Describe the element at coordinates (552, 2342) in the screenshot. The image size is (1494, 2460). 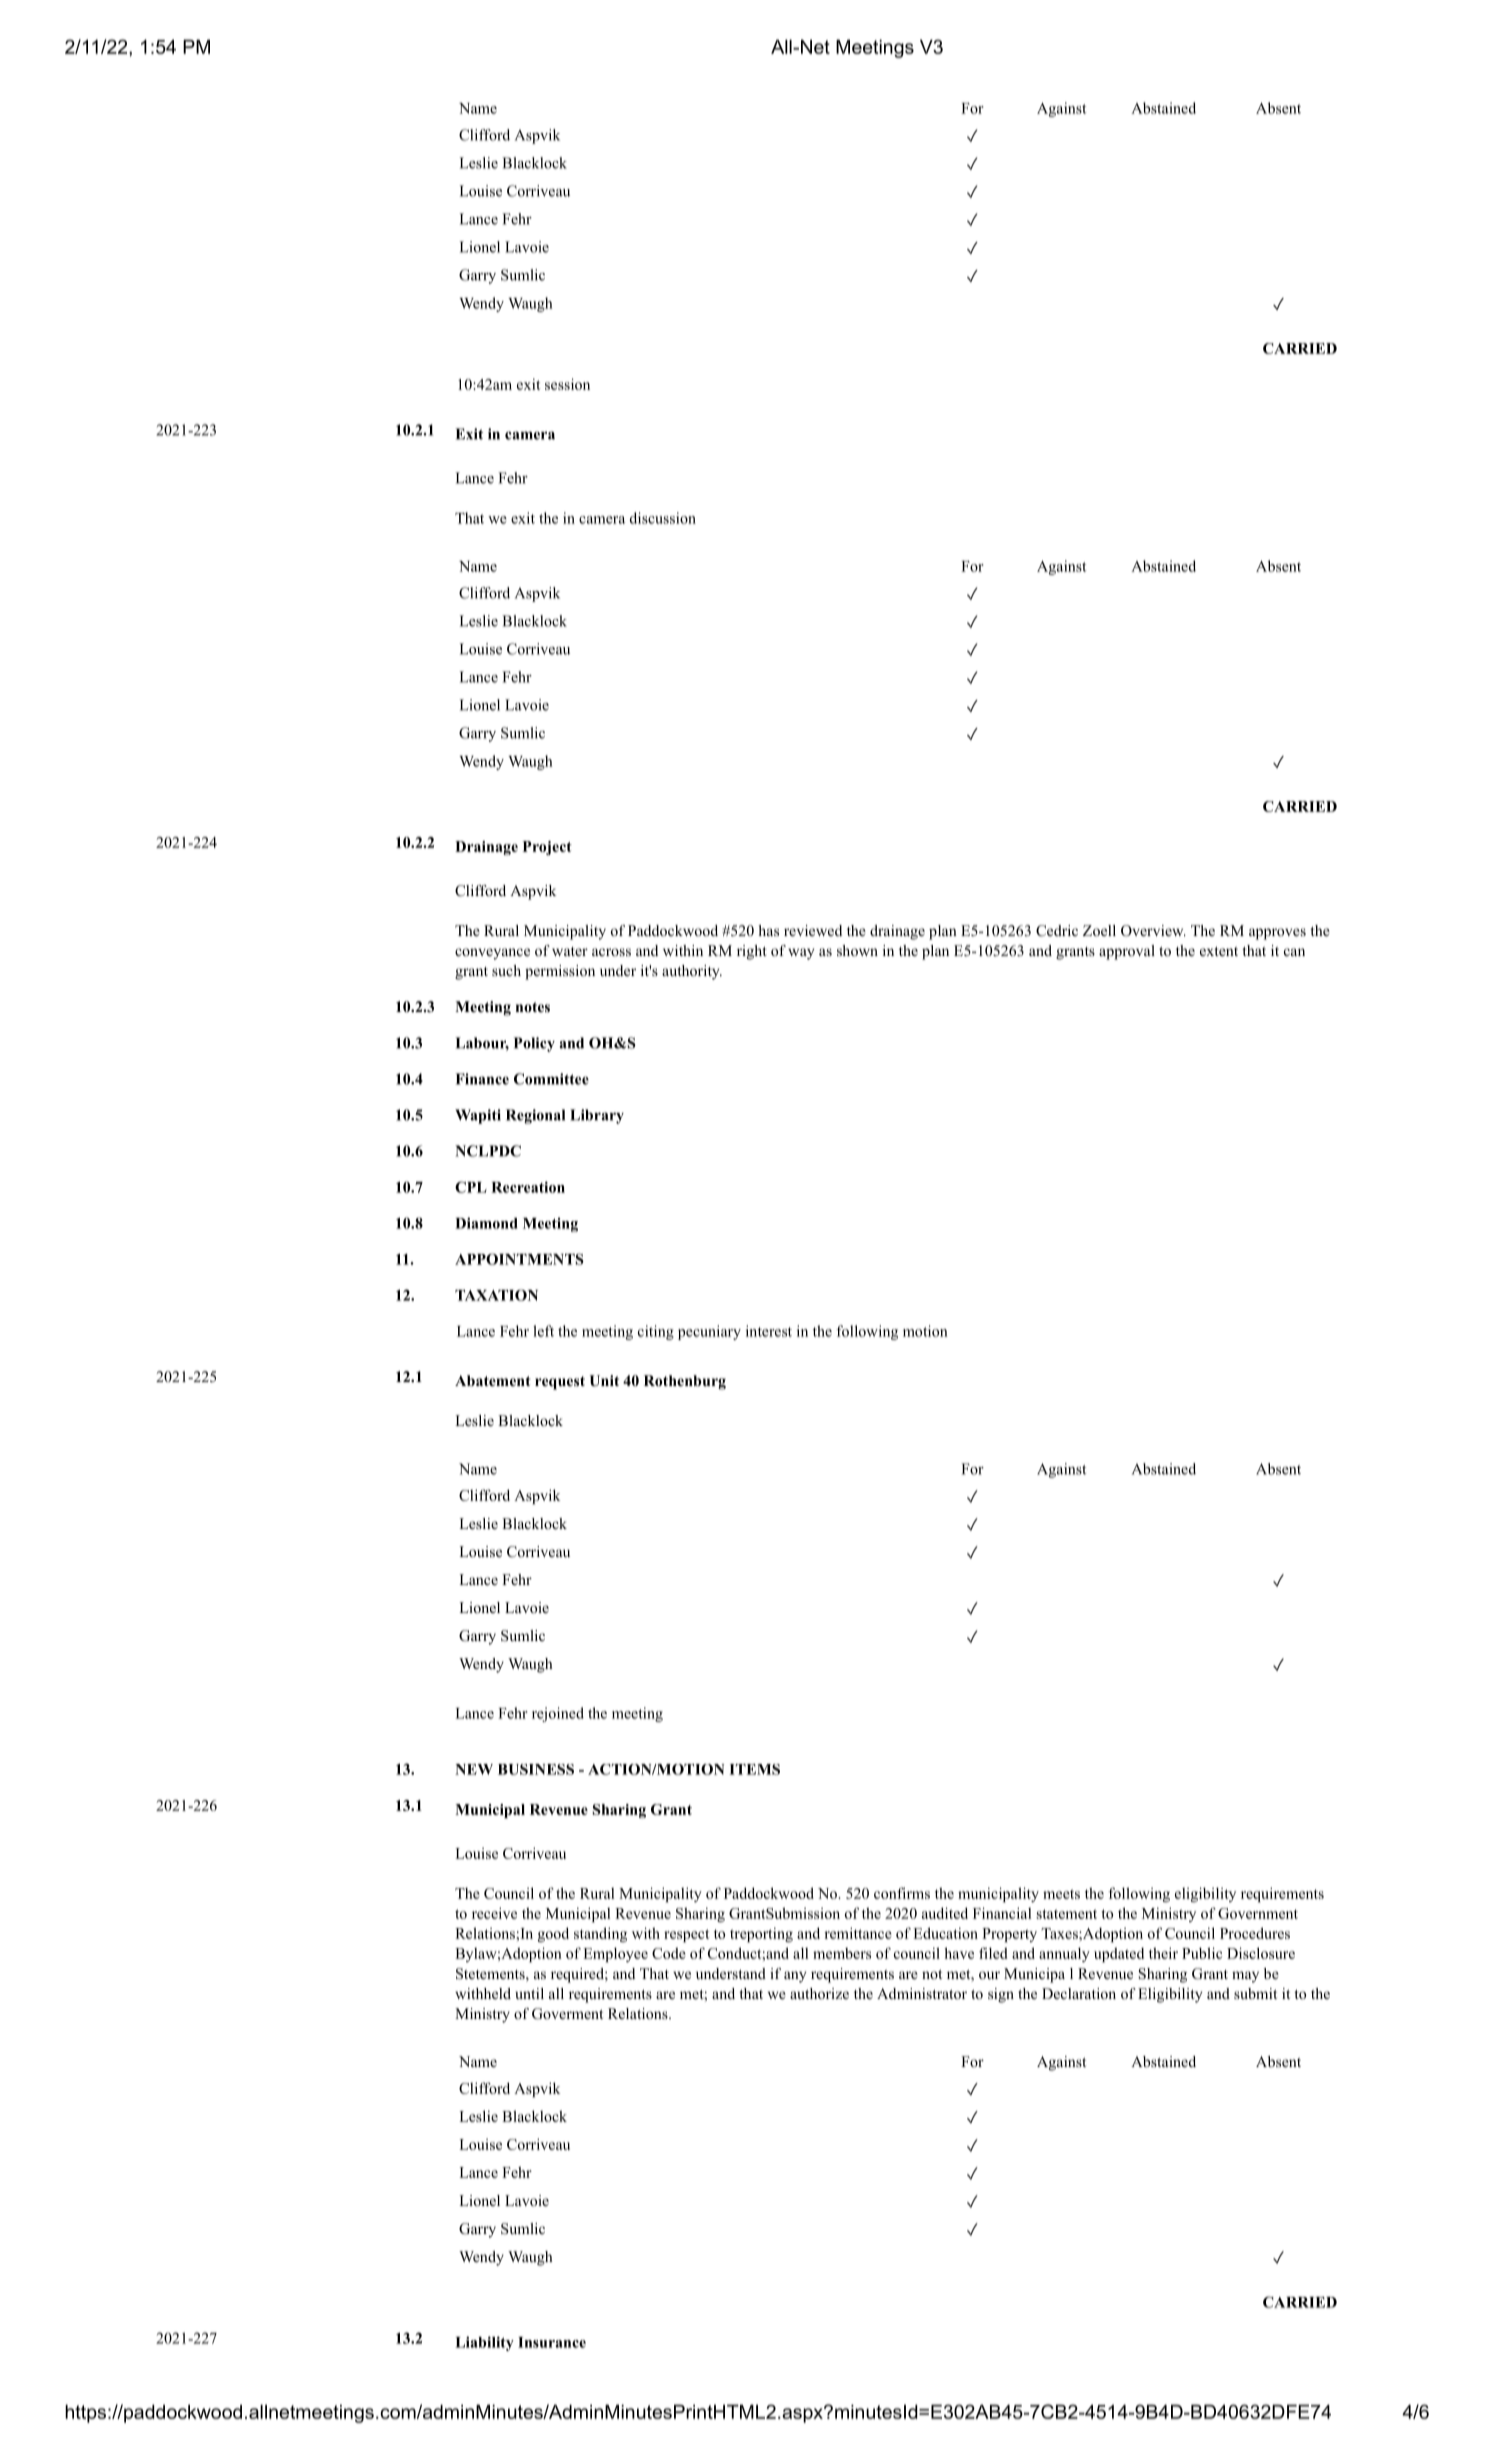
I see `Insurance` at that location.
